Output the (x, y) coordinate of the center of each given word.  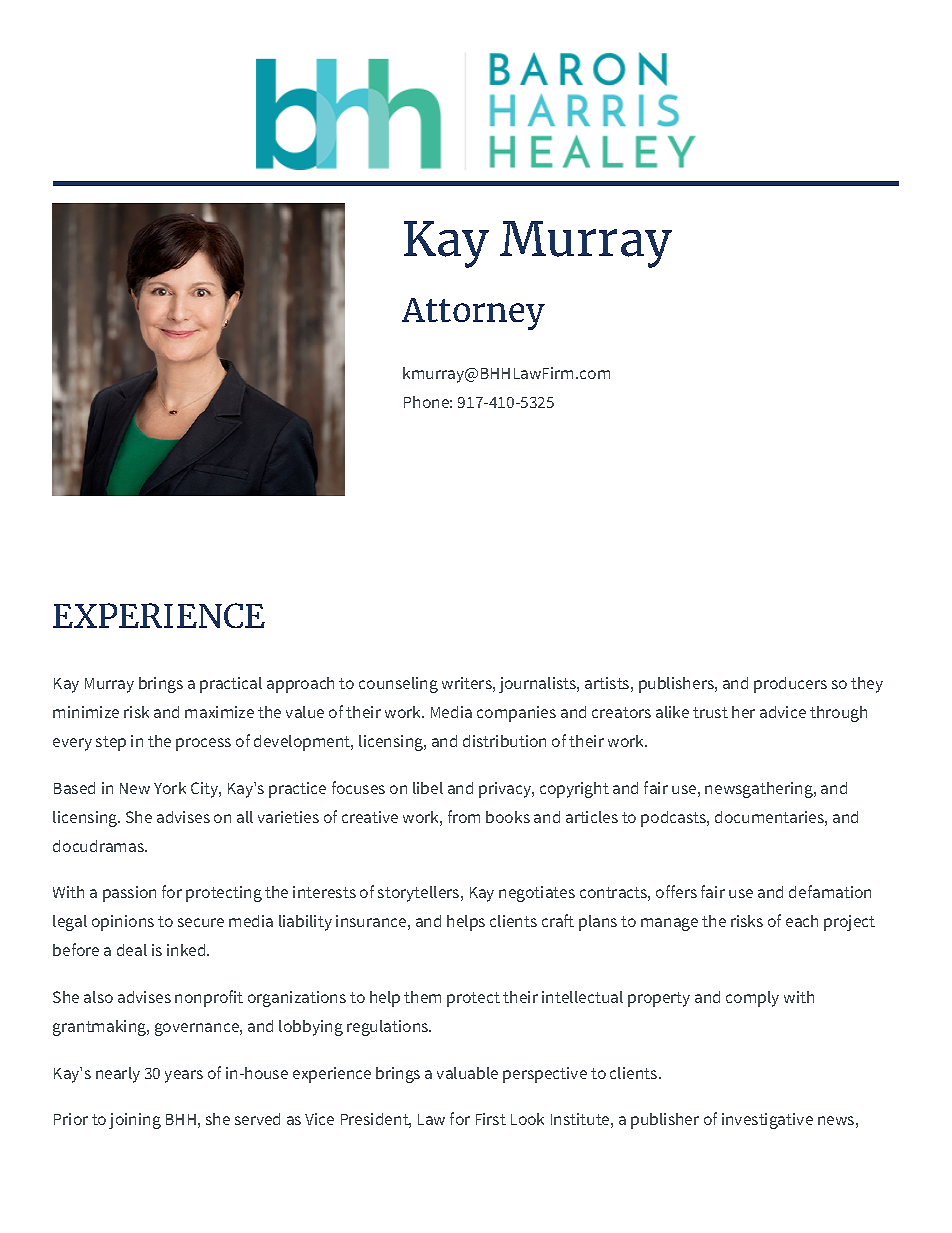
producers (790, 685)
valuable (467, 1073)
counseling (398, 685)
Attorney (473, 314)
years (184, 1076)
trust (710, 712)
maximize (219, 712)
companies (516, 714)
